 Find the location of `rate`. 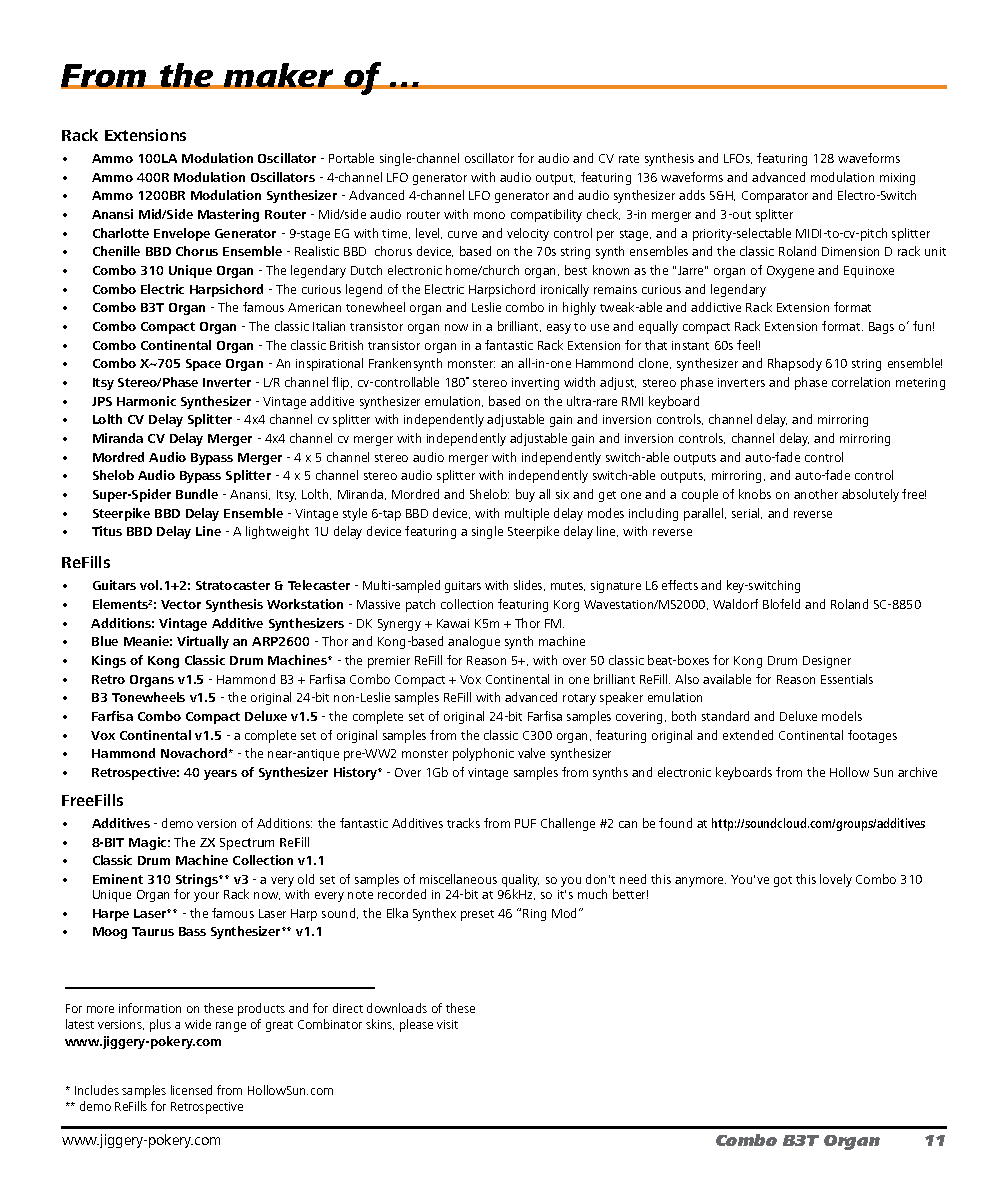

rate is located at coordinates (629, 159).
